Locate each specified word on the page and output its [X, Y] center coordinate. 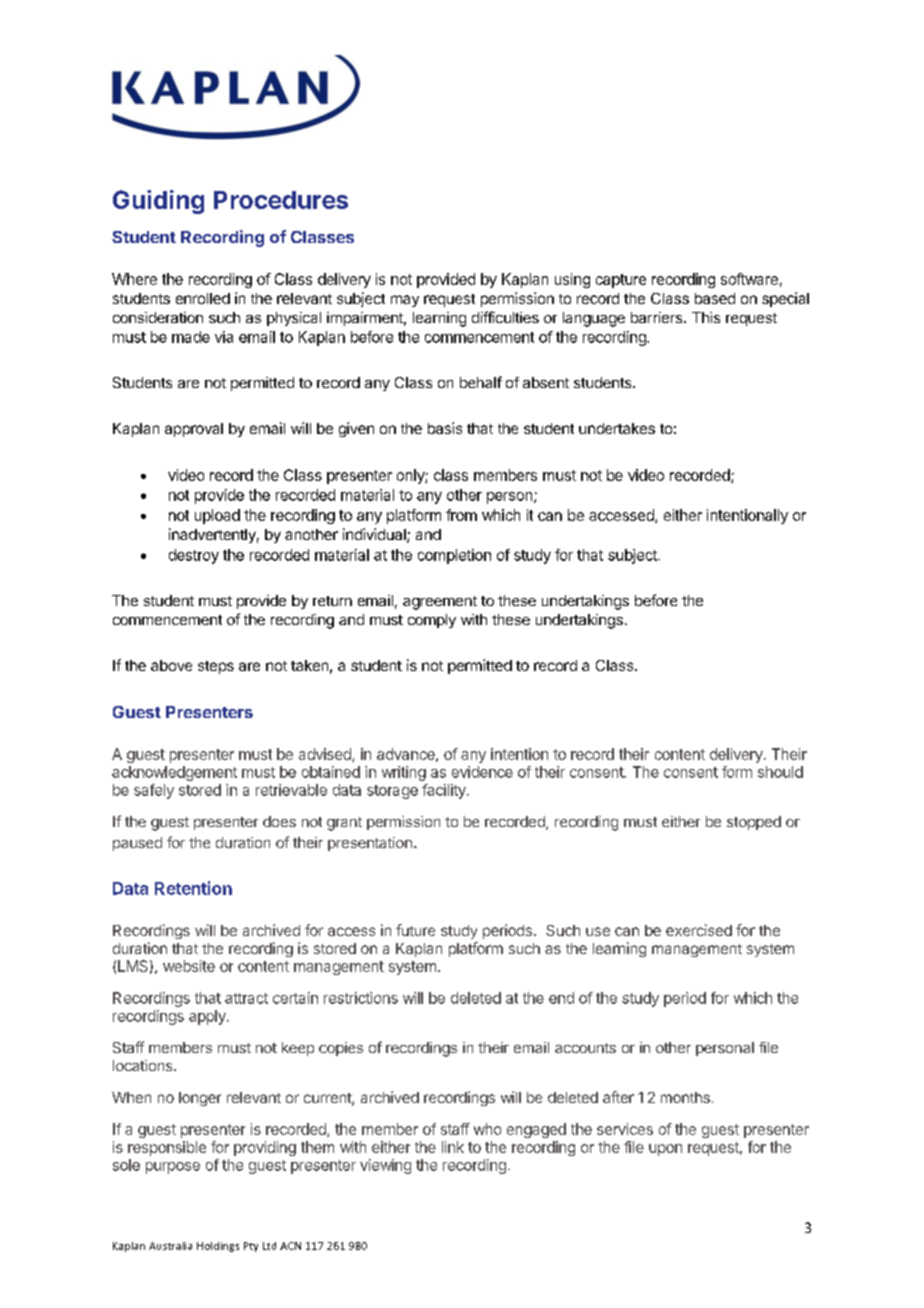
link [453, 1147]
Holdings [218, 1247]
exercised [699, 930]
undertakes [617, 428]
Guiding [158, 202]
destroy [194, 556]
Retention [193, 888]
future [415, 930]
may [405, 301]
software [749, 279]
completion [454, 556]
